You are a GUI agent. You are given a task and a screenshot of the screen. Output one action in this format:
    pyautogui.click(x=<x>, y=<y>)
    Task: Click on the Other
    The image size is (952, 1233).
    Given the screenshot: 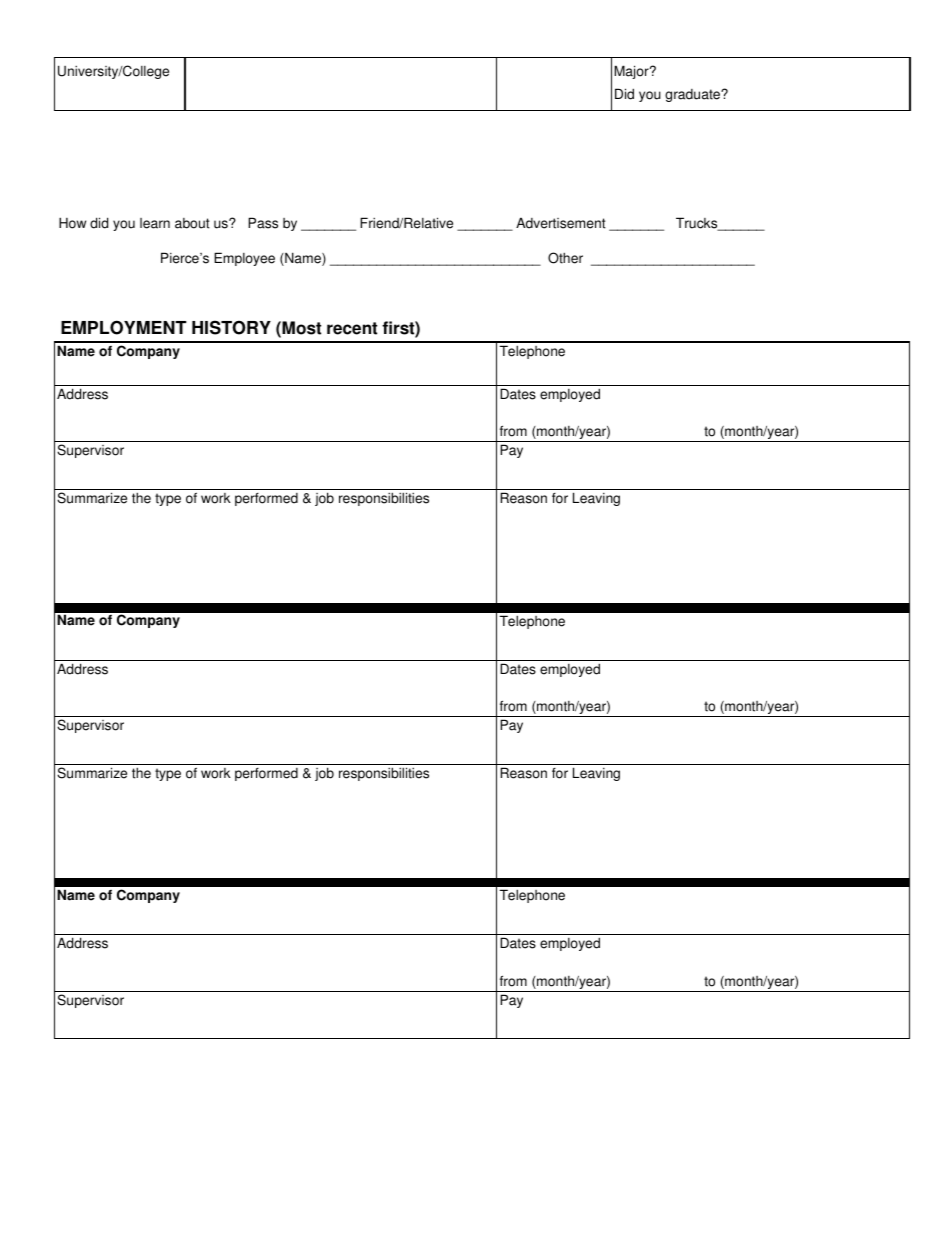 What is the action you would take?
    pyautogui.click(x=565, y=258)
